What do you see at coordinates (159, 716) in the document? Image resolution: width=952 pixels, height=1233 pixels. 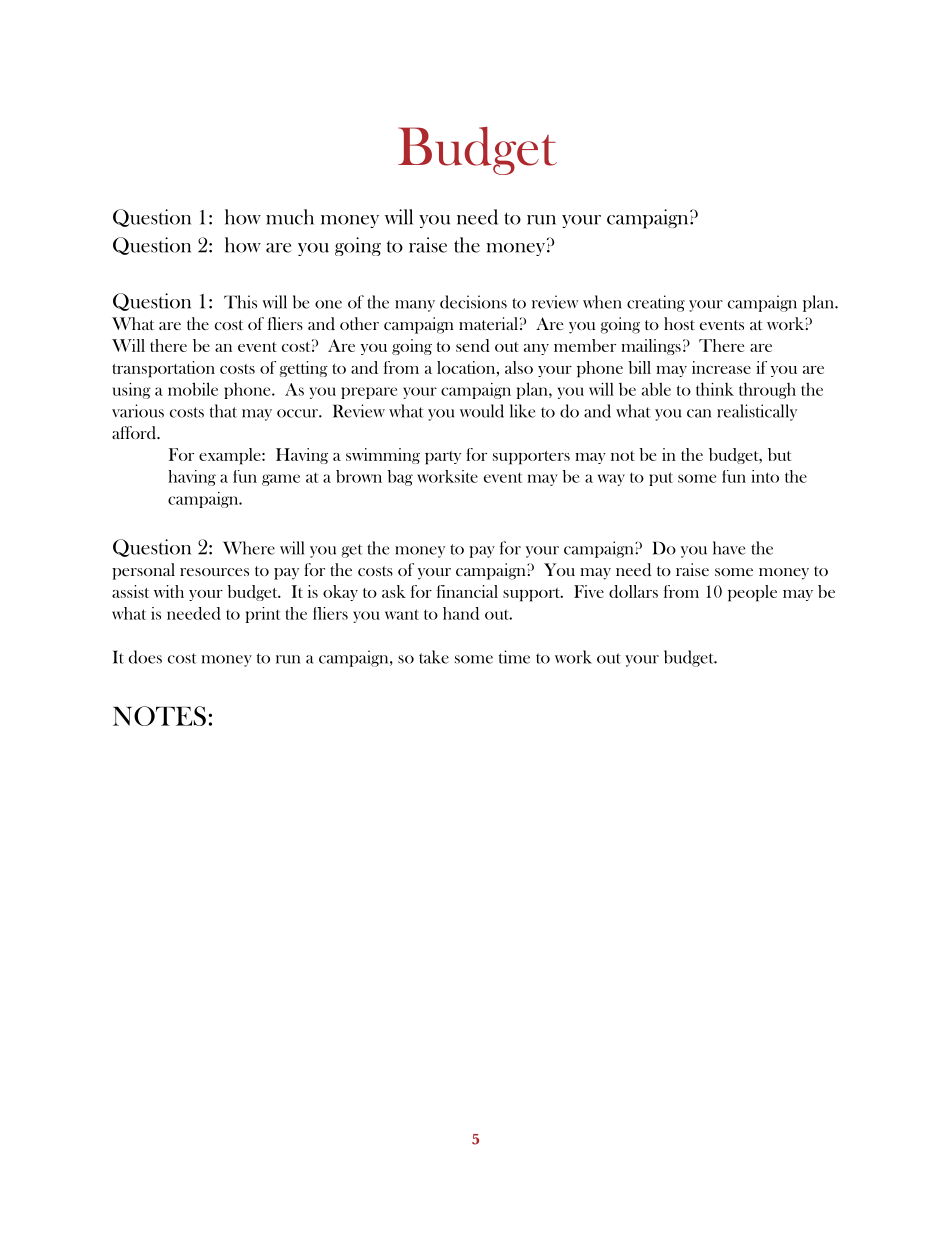 I see `NOTES` at bounding box center [159, 716].
